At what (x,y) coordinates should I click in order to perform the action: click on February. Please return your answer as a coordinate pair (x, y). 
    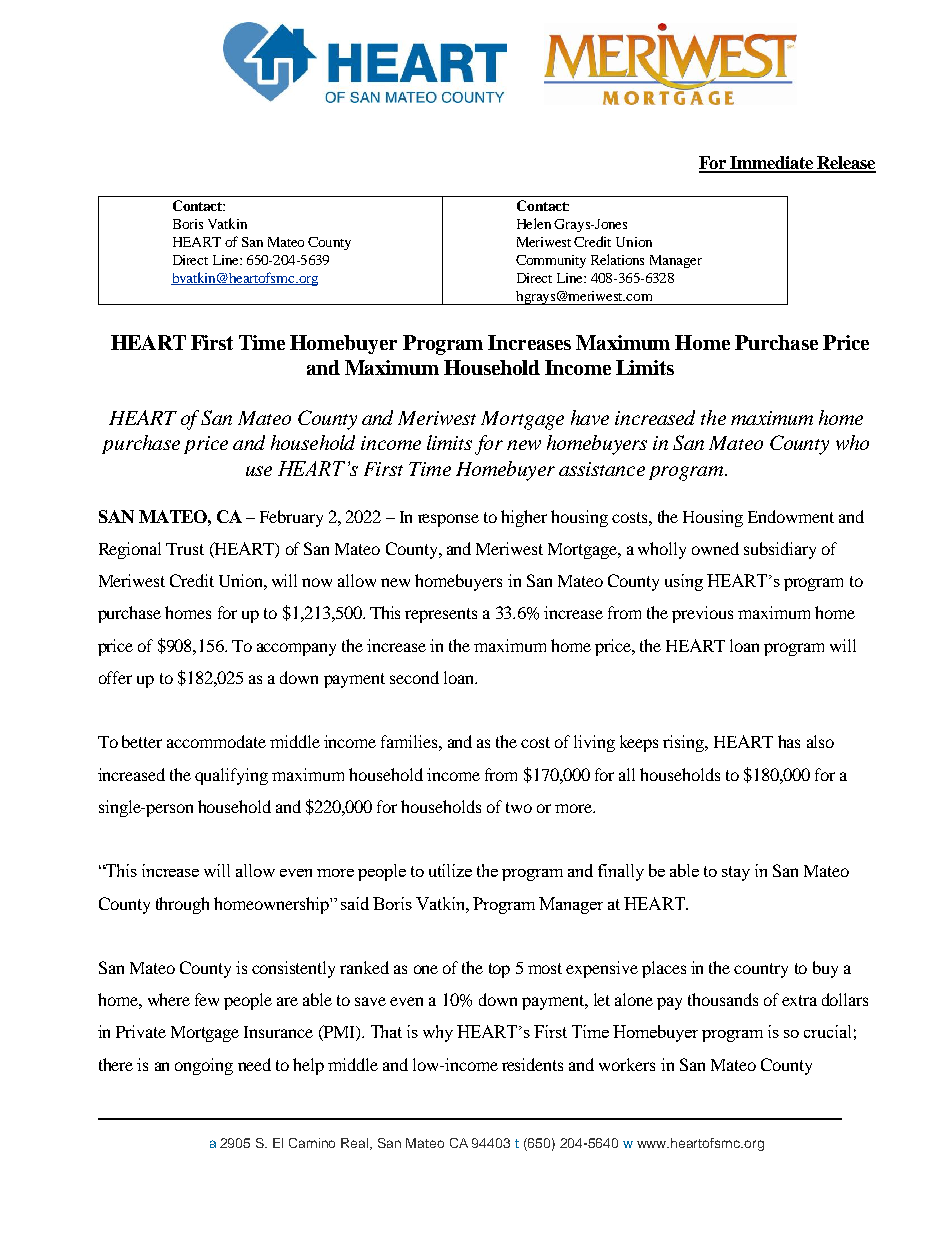
    Looking at the image, I should click on (291, 518).
